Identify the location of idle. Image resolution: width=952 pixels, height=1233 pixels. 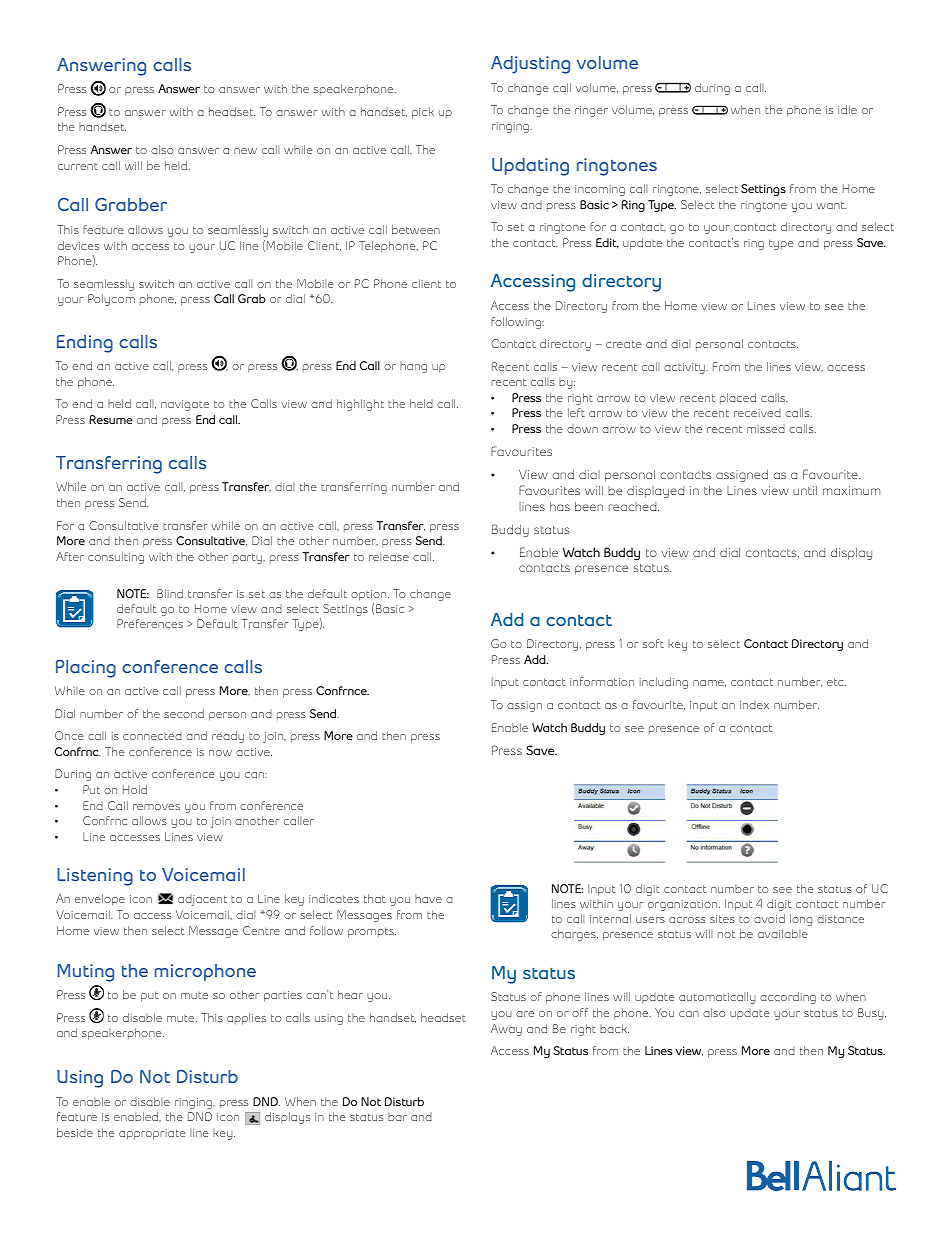
(847, 109).
